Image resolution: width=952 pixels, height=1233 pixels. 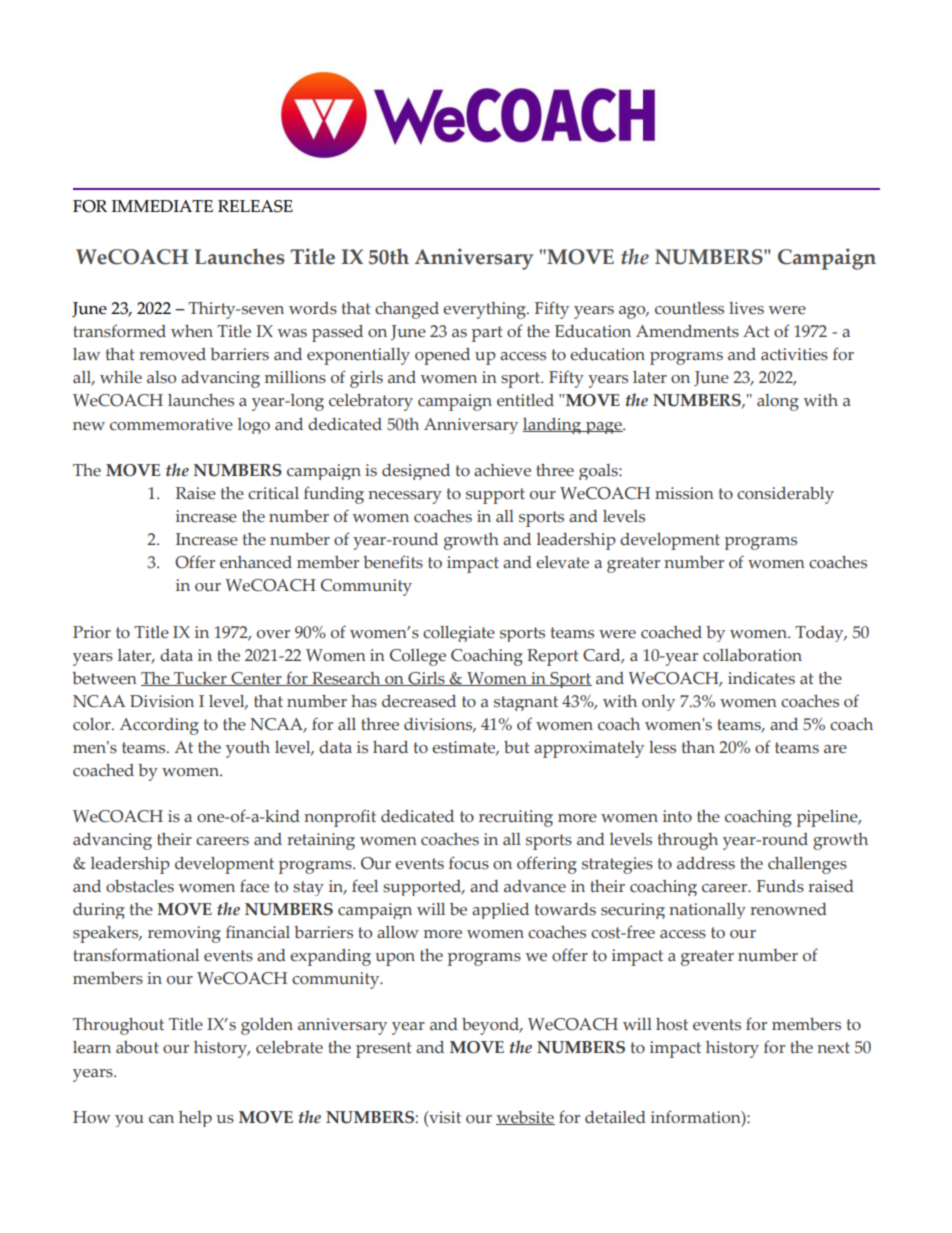 What do you see at coordinates (405, 497) in the image?
I see `necessary` at bounding box center [405, 497].
